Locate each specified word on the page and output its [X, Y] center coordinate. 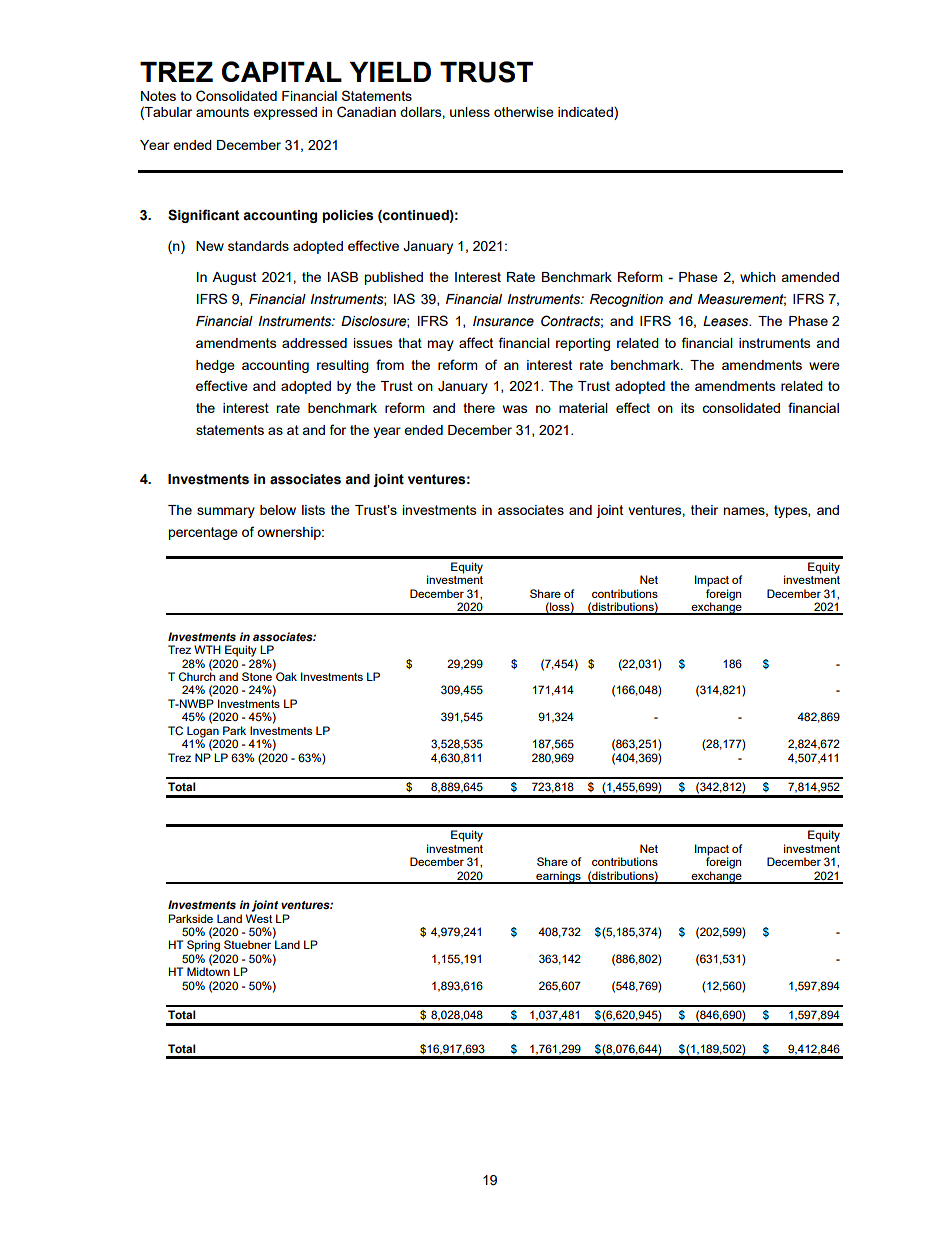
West [259, 918]
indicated [586, 113]
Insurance [503, 321]
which [758, 277]
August [234, 278]
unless [470, 112]
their [704, 510]
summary [226, 512]
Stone [258, 675]
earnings [558, 877]
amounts [222, 112]
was [515, 409]
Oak [286, 676]
